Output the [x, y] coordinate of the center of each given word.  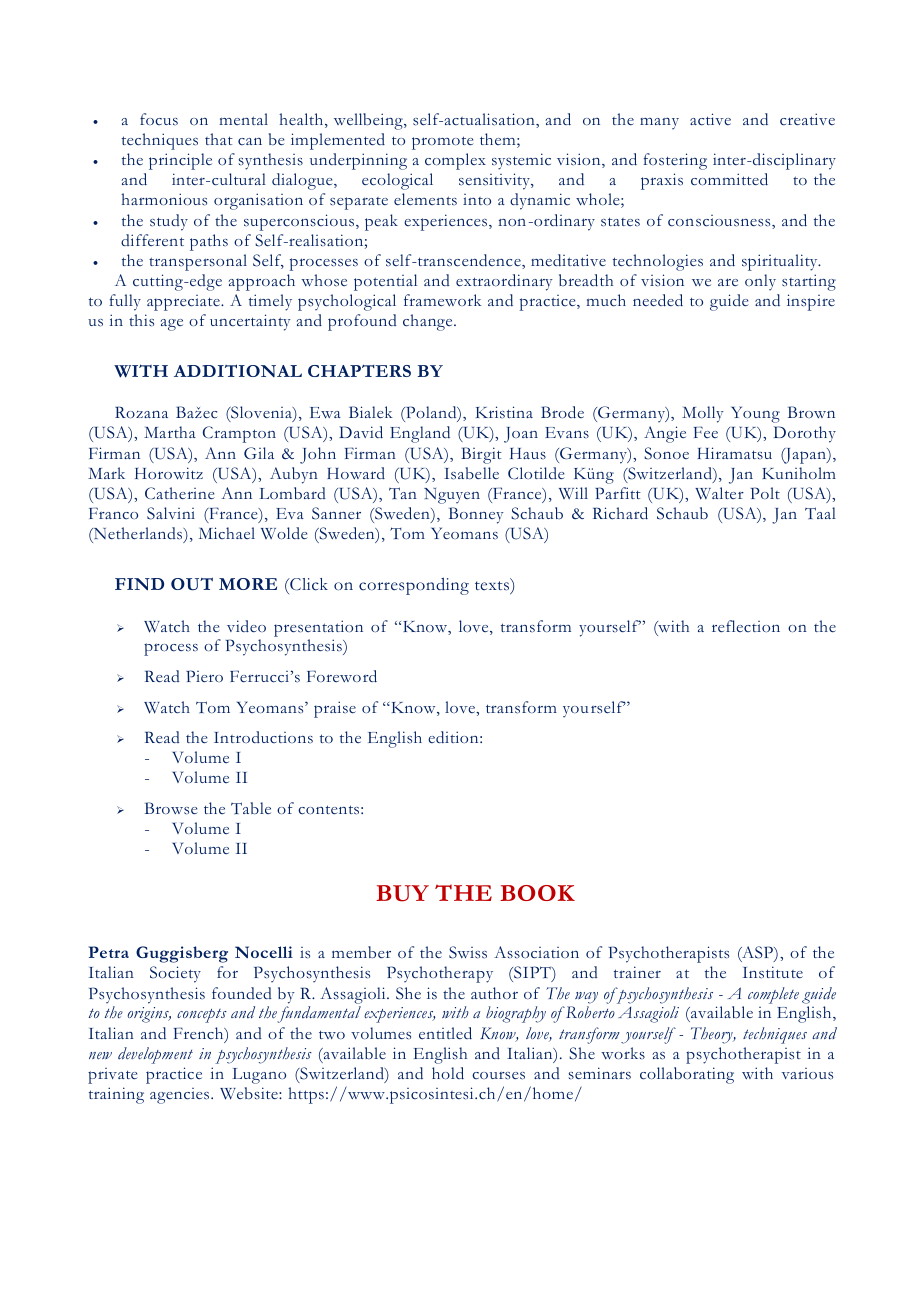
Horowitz [169, 473]
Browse [171, 808]
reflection [746, 626]
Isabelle [471, 473]
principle [180, 161]
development [155, 1055]
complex [455, 161]
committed [729, 179]
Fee [706, 432]
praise [335, 709]
